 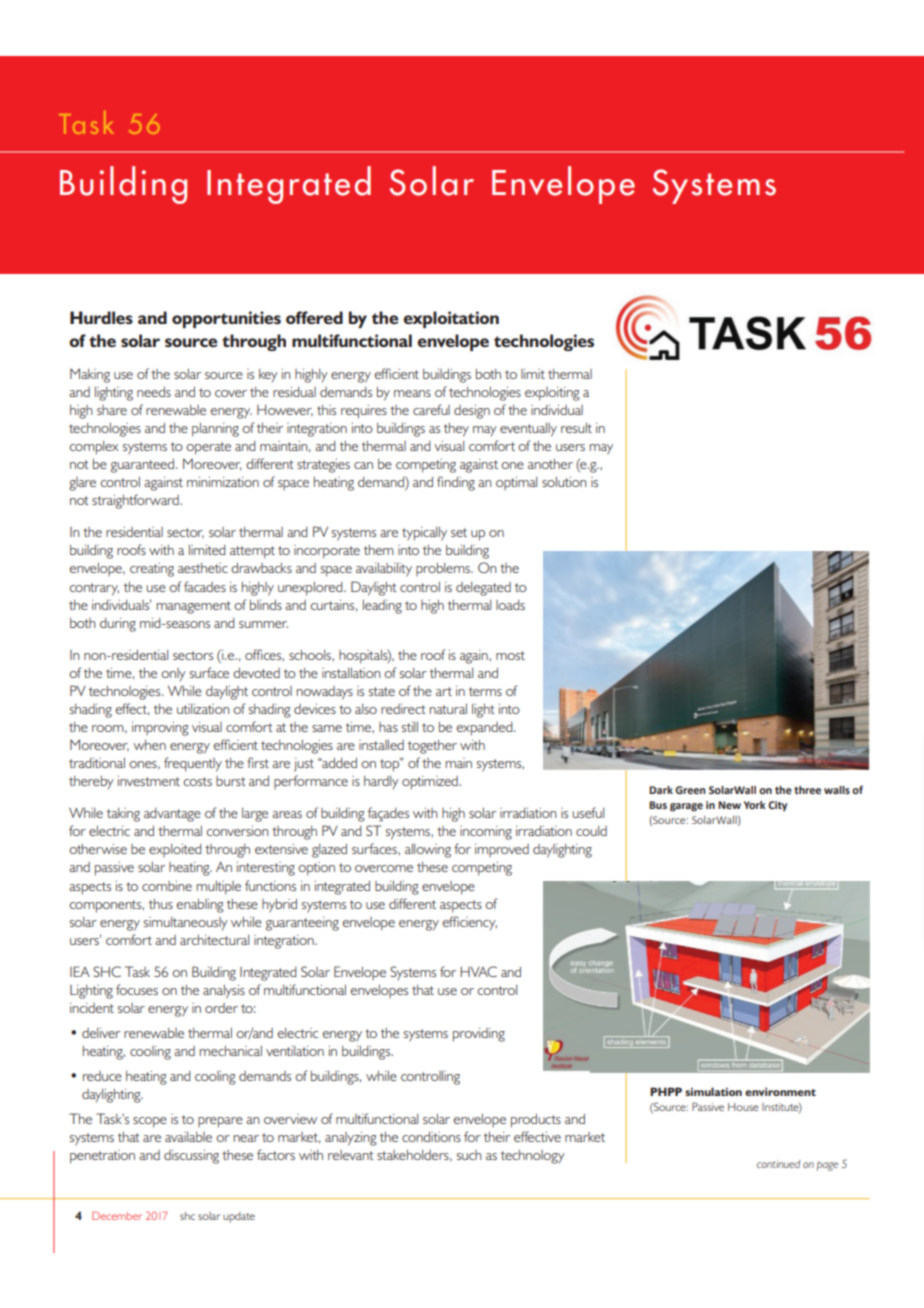 What do you see at coordinates (431, 783) in the screenshot?
I see `optimized` at bounding box center [431, 783].
